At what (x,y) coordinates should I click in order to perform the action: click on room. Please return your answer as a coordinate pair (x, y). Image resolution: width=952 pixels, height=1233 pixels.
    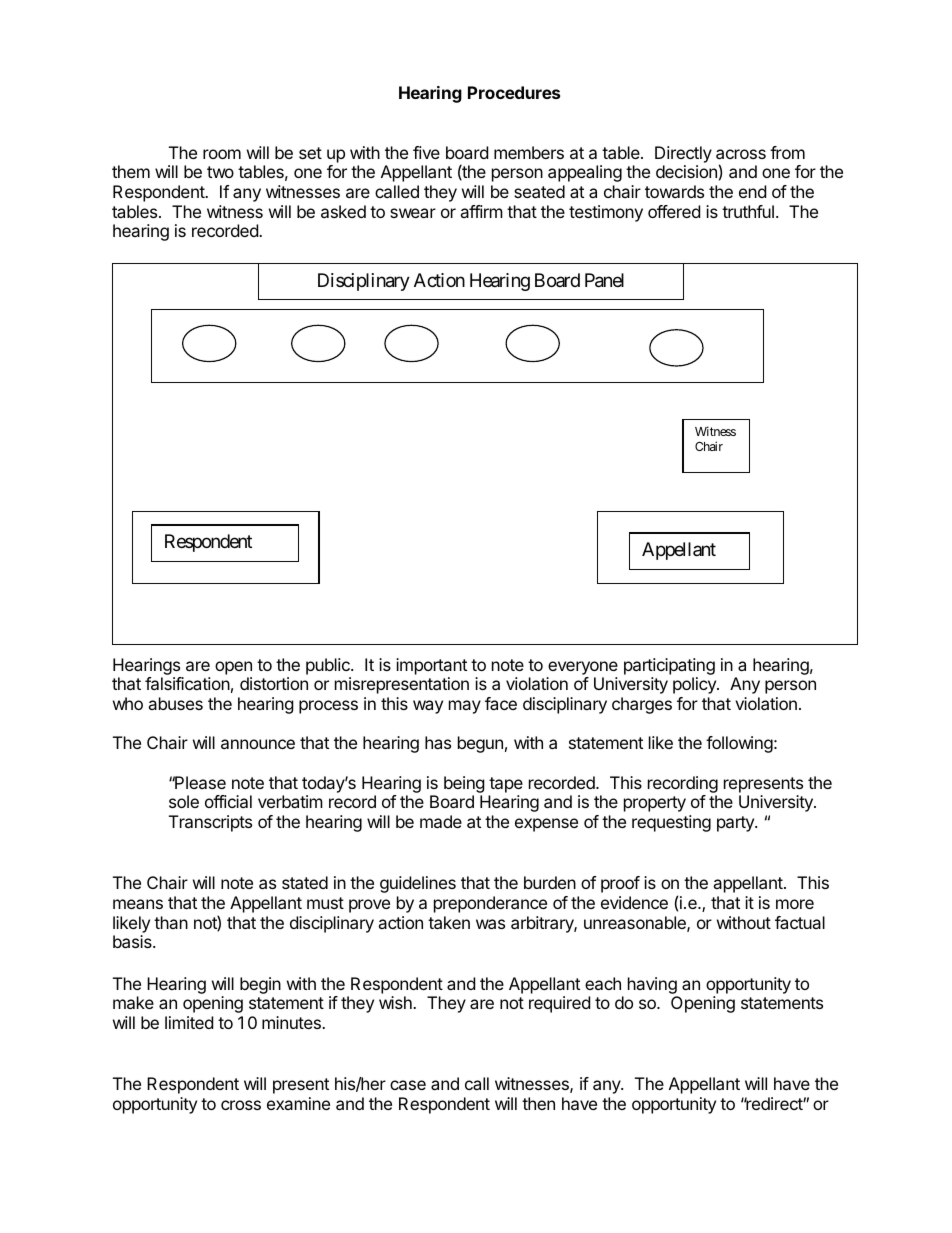
    Looking at the image, I should click on (222, 154).
